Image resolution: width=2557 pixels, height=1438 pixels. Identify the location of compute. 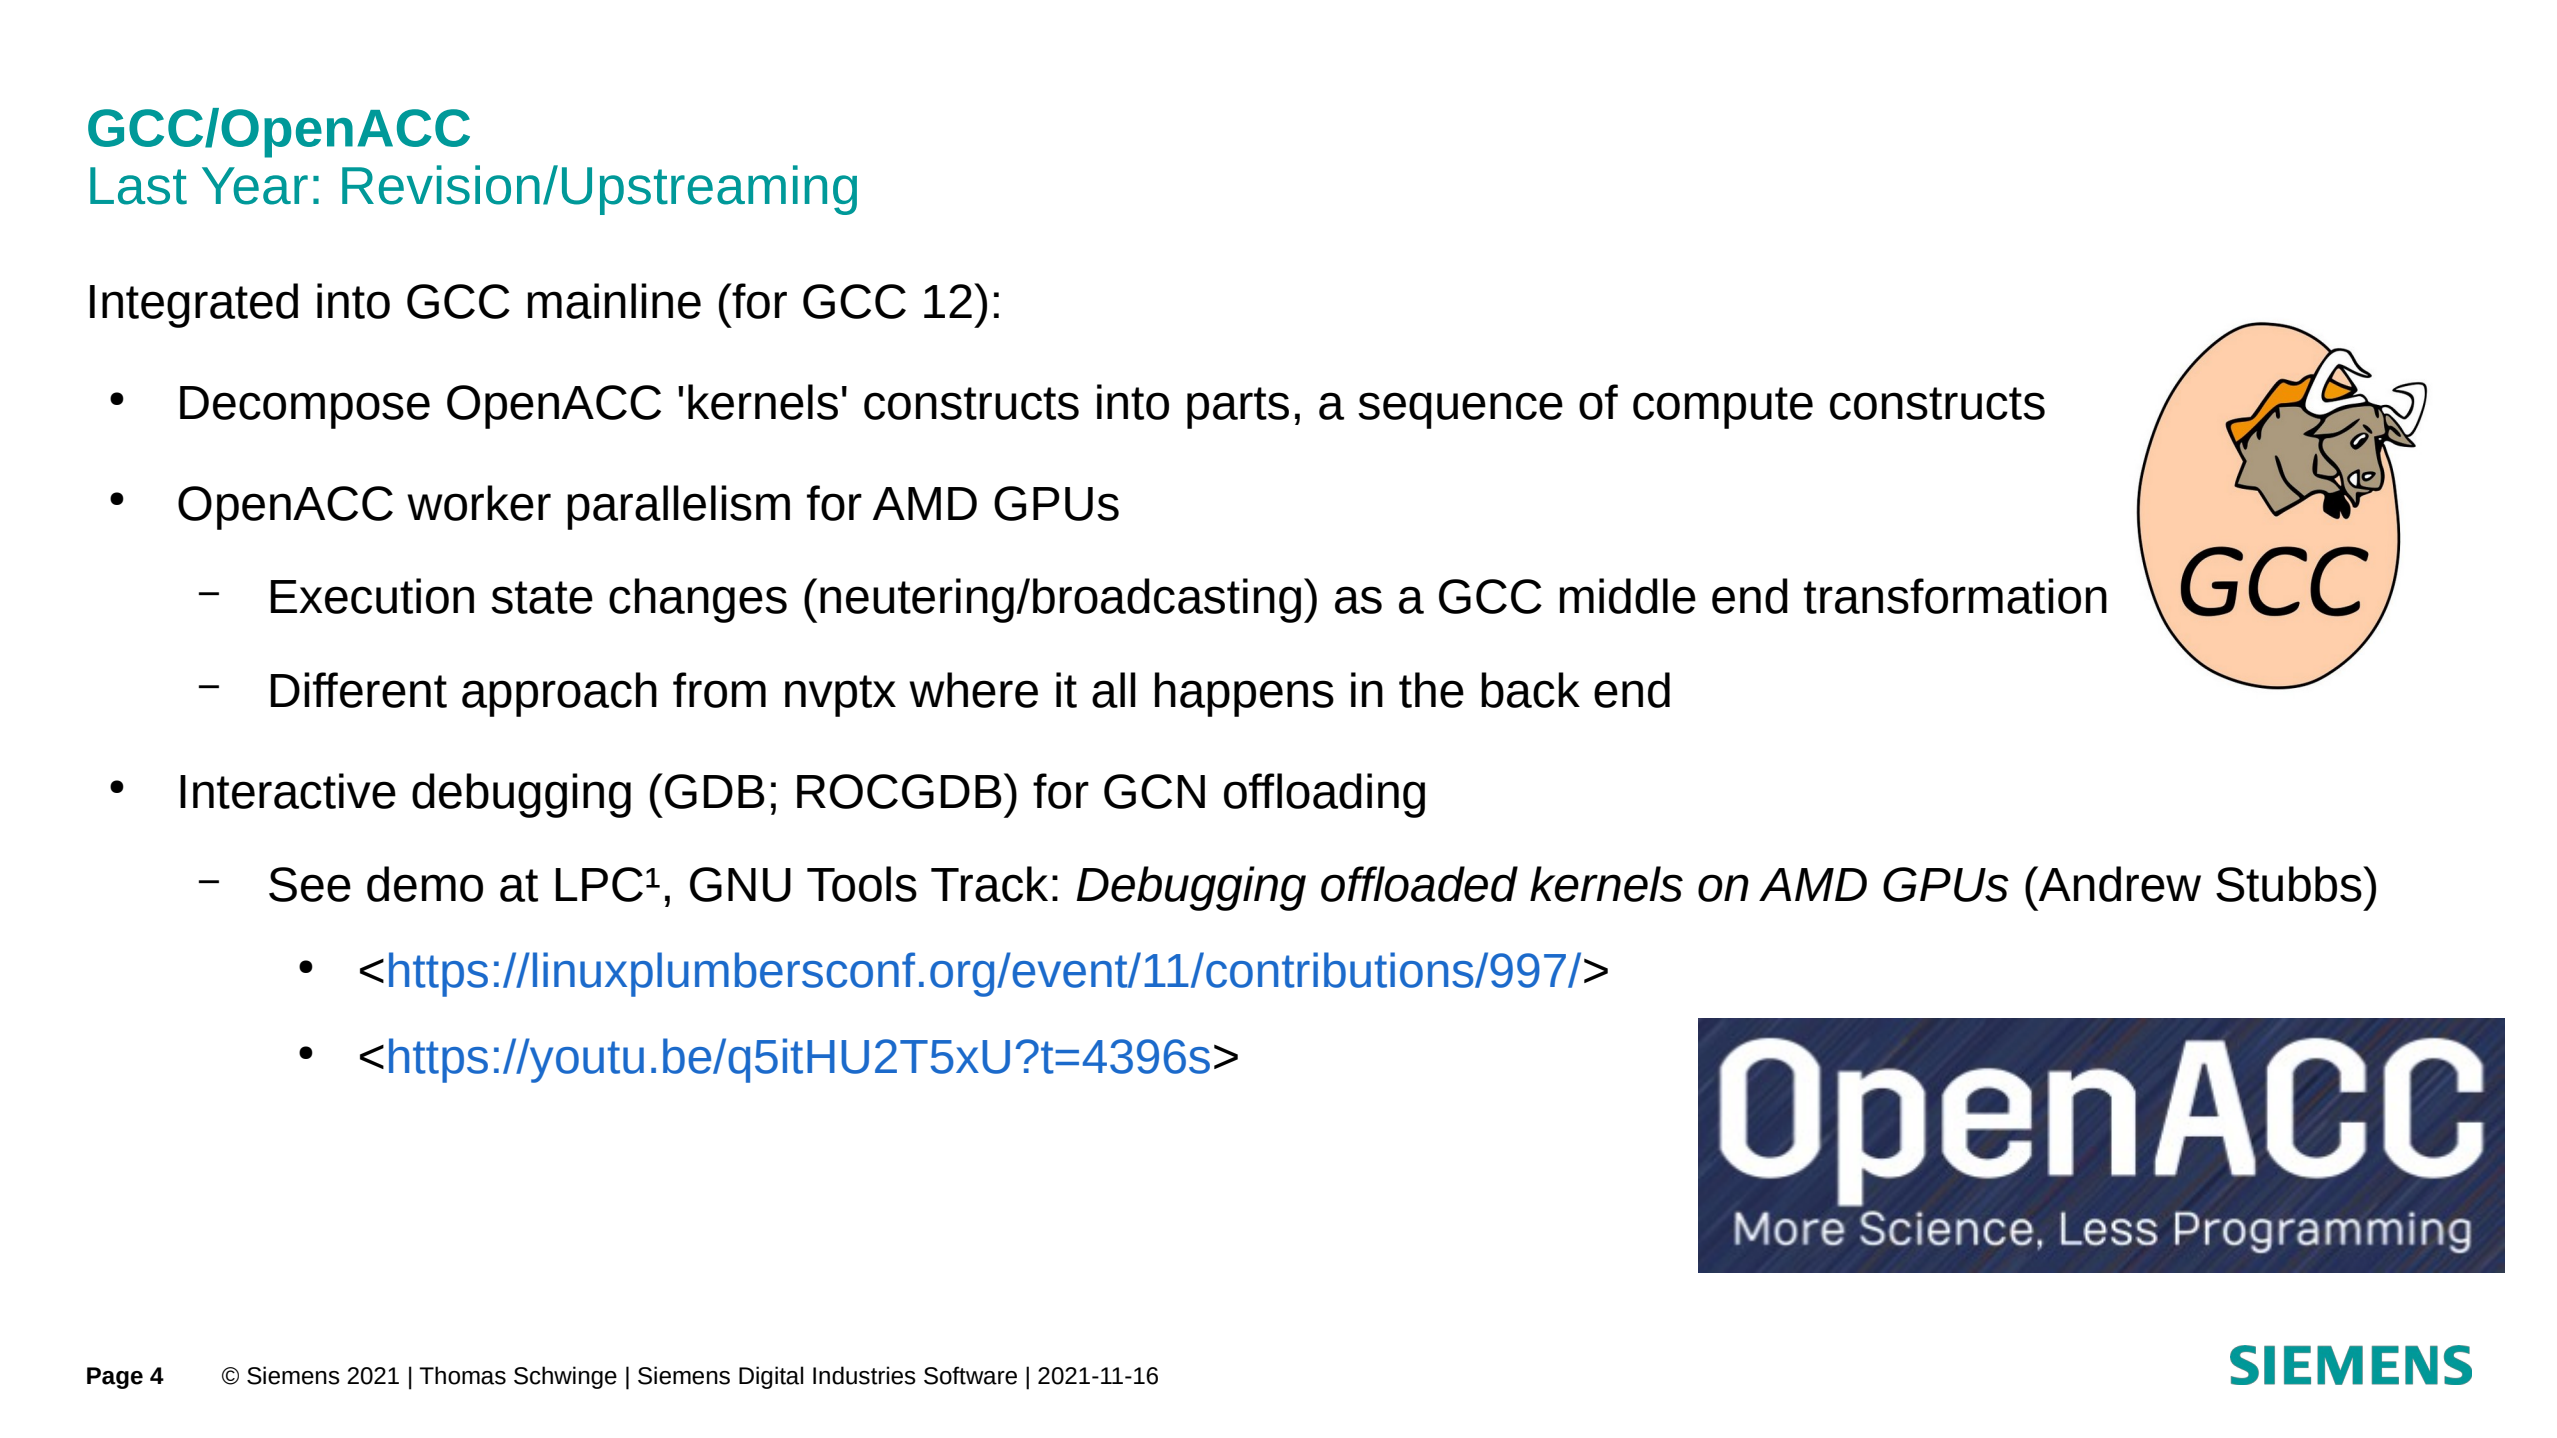
(1723, 408).
